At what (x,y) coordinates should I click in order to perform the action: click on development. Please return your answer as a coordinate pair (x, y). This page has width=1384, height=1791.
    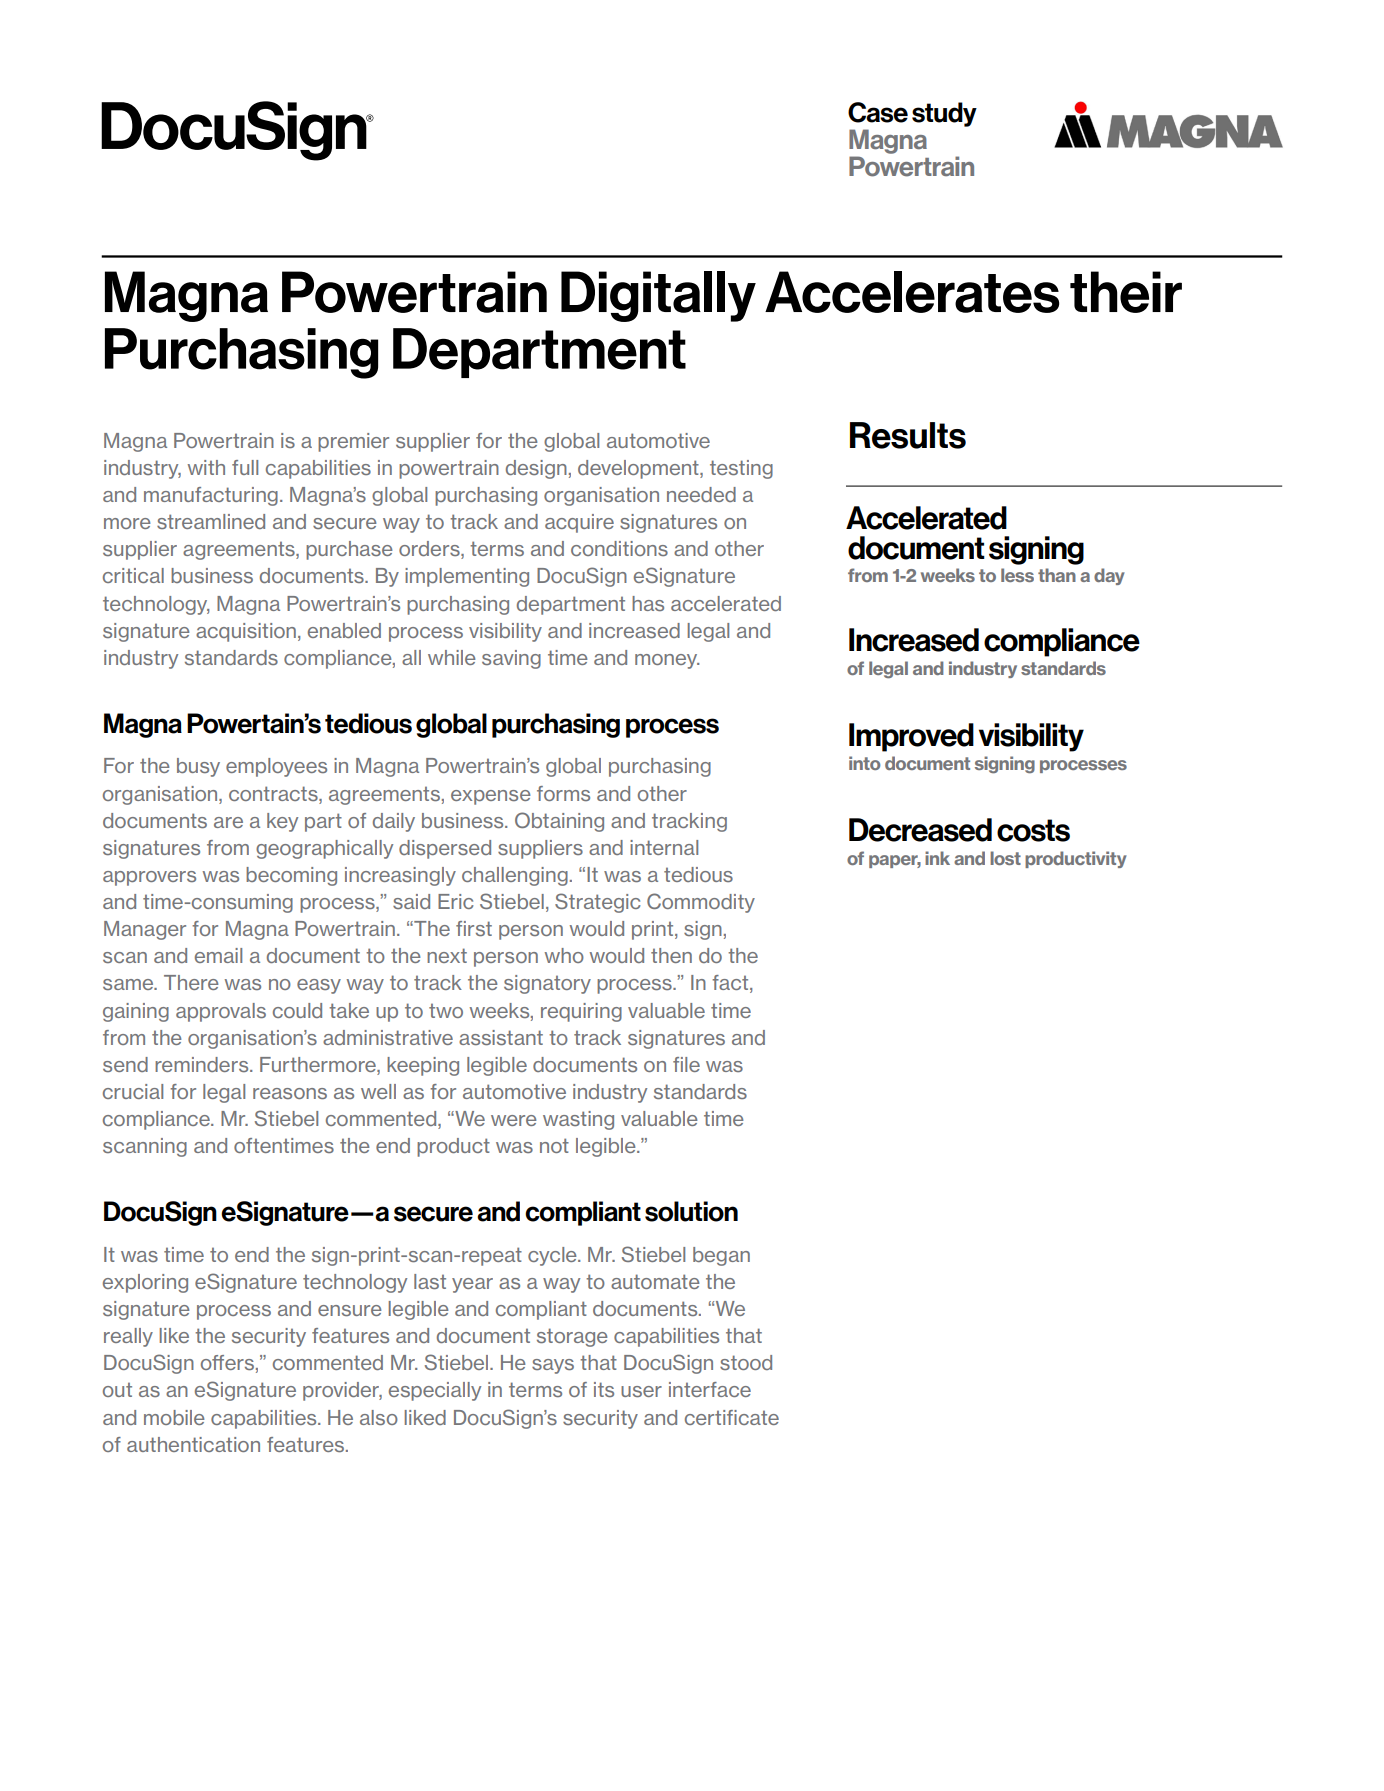
    Looking at the image, I should click on (639, 469).
